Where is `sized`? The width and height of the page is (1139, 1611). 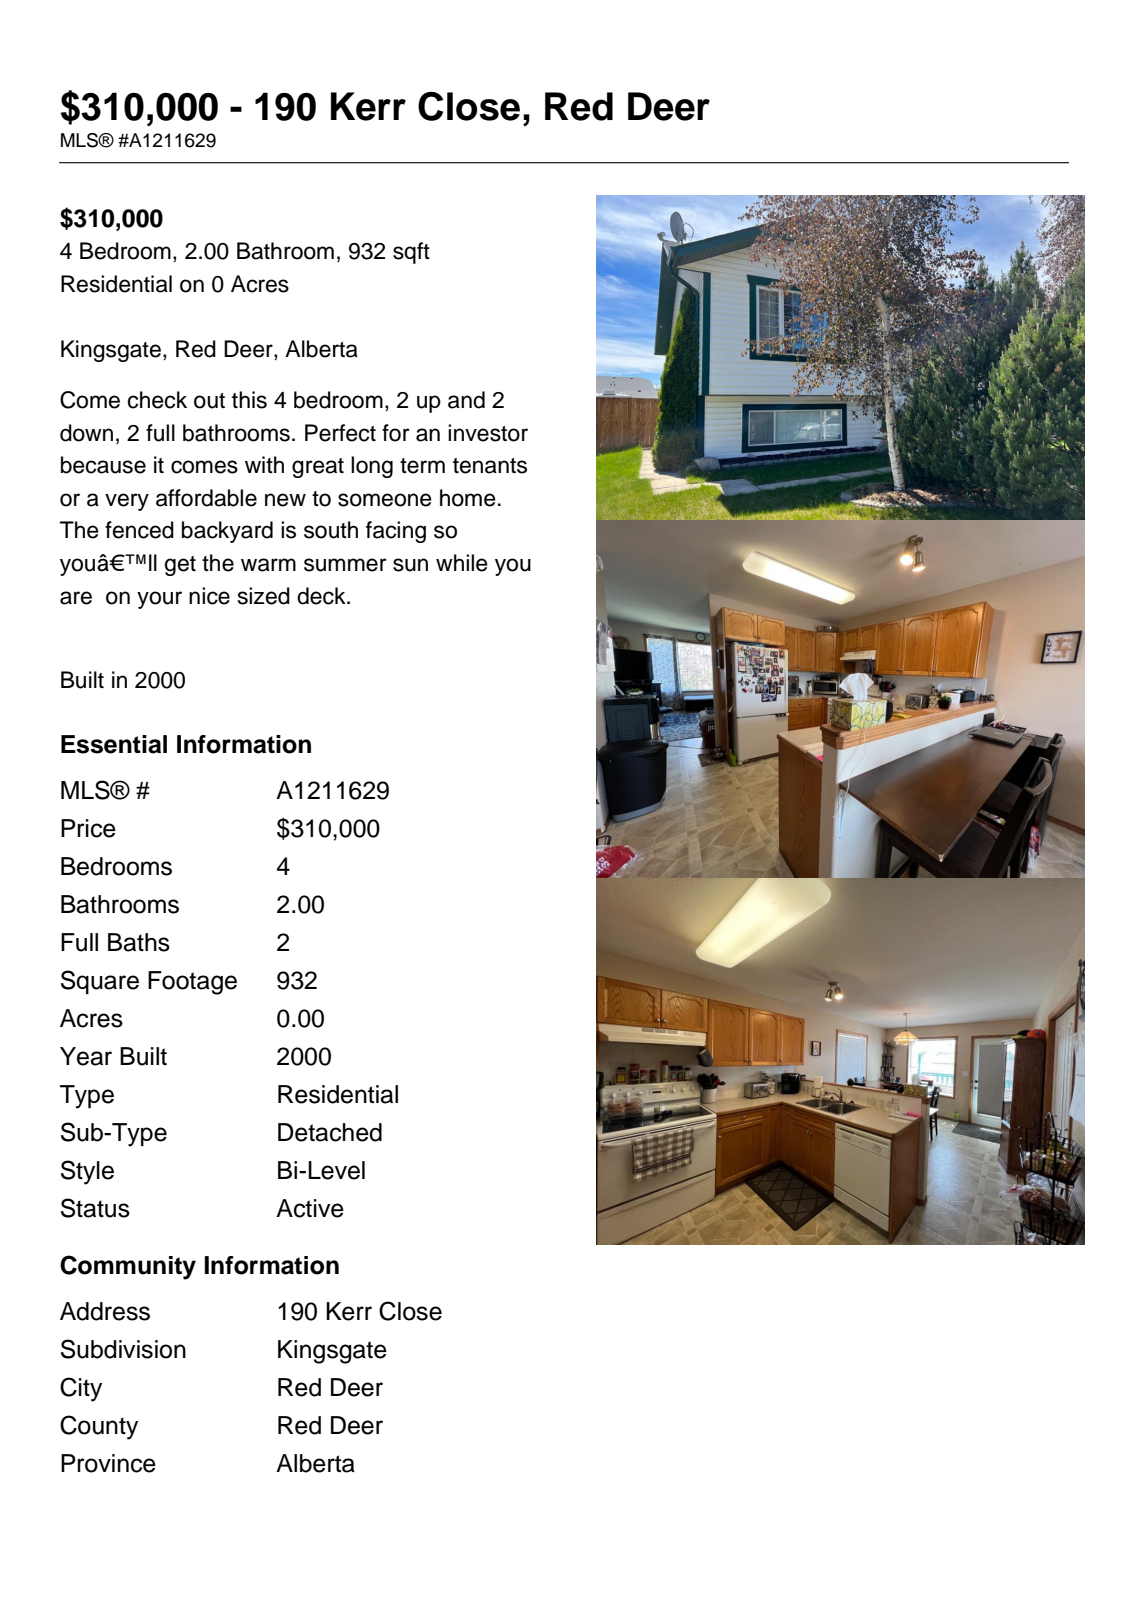
sized is located at coordinates (264, 596).
